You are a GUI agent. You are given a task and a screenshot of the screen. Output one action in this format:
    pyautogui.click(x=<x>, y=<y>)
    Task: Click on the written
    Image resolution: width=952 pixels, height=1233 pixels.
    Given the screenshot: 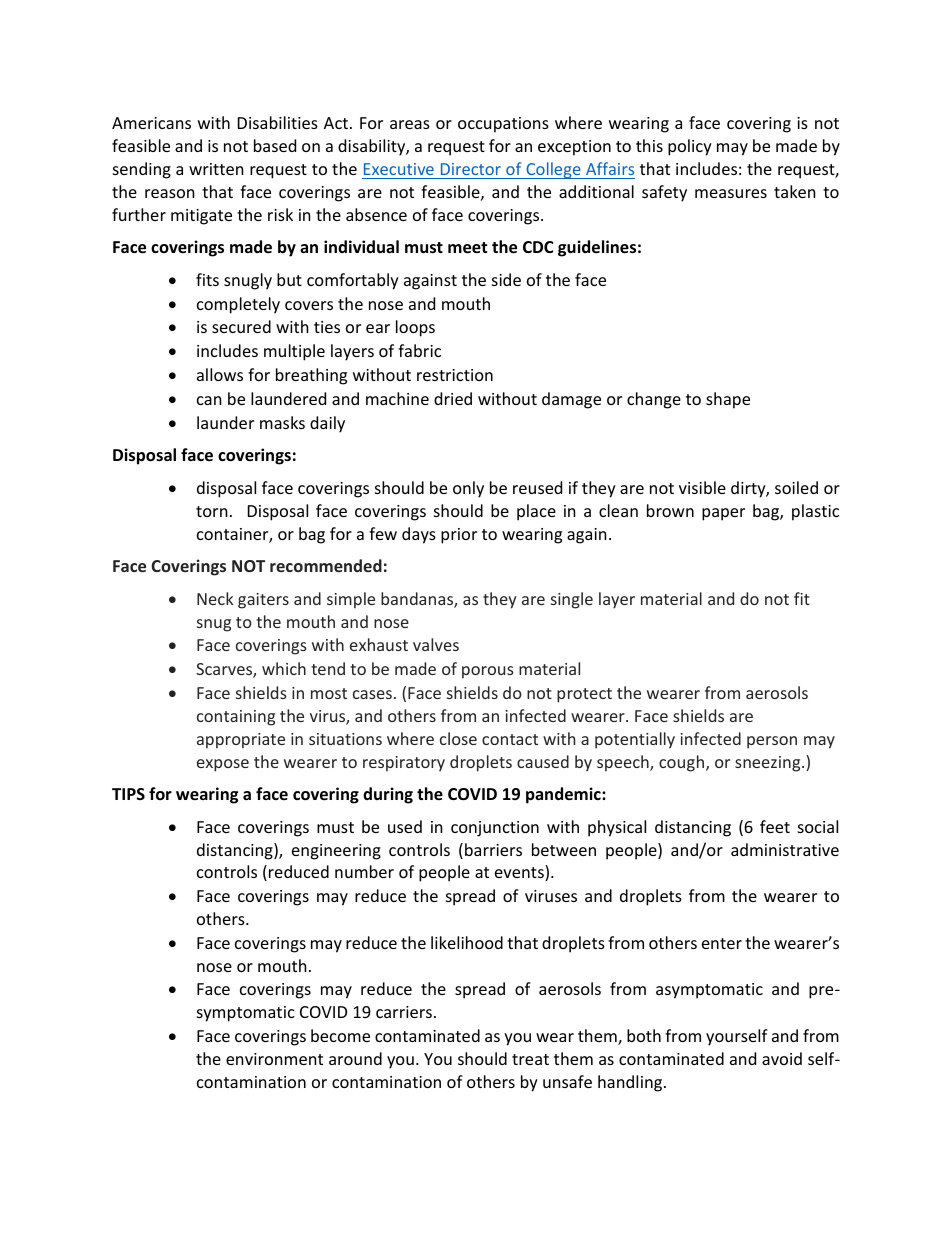 What is the action you would take?
    pyautogui.click(x=216, y=169)
